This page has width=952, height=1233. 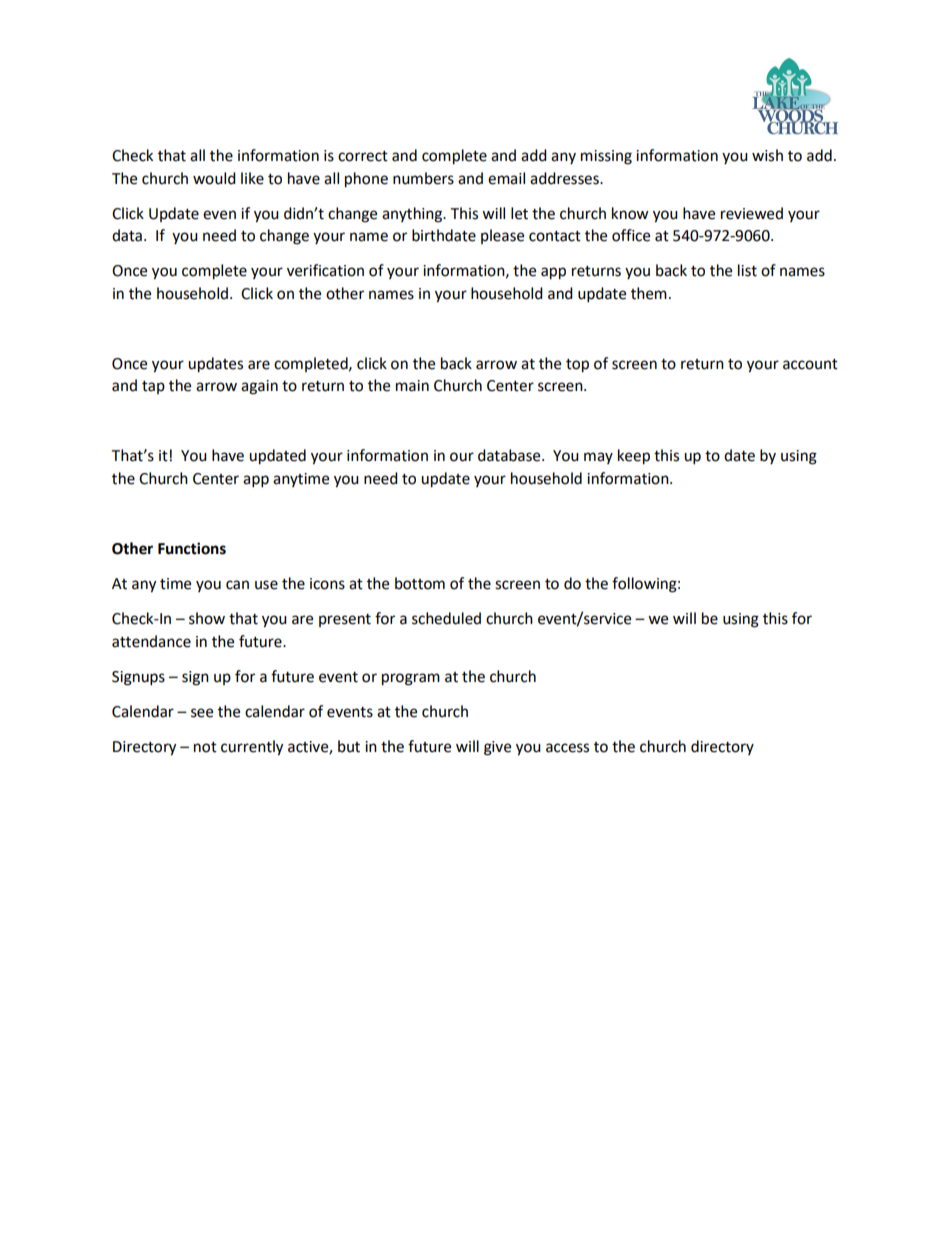 What do you see at coordinates (325, 270) in the page?
I see `verification` at bounding box center [325, 270].
